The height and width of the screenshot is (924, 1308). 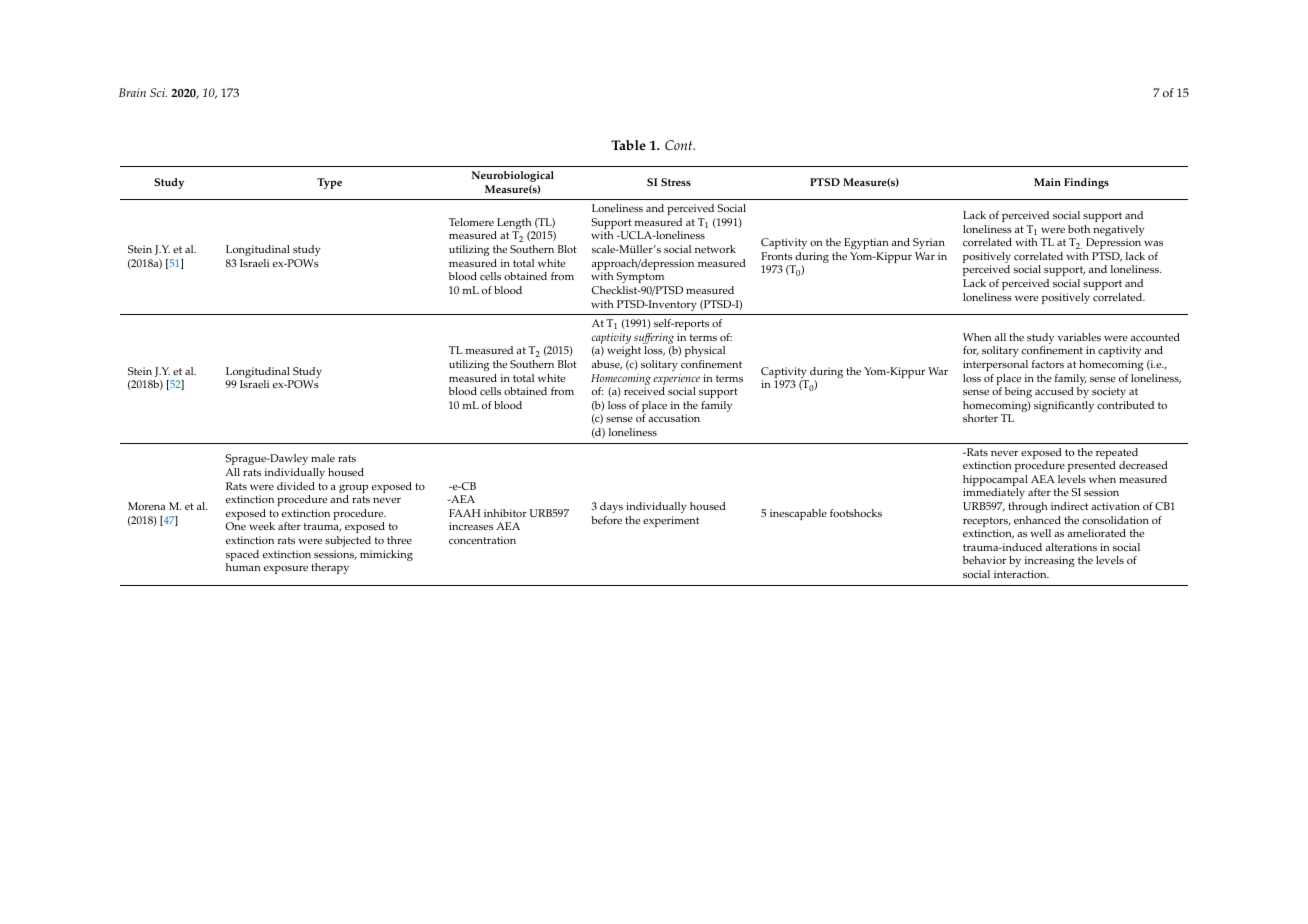 I want to click on Main, so click(x=1047, y=182).
